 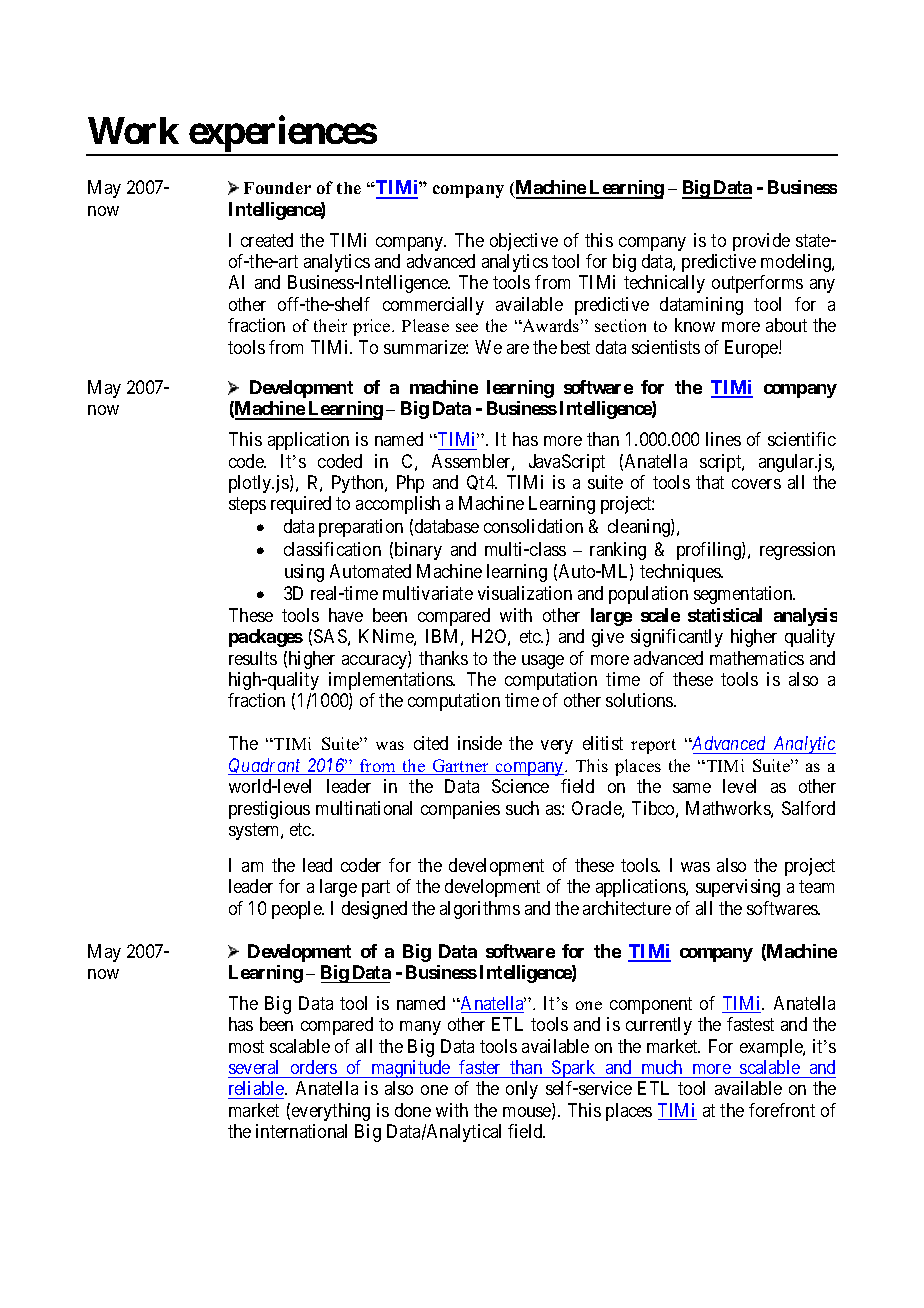 I want to click on packages, so click(x=266, y=638).
